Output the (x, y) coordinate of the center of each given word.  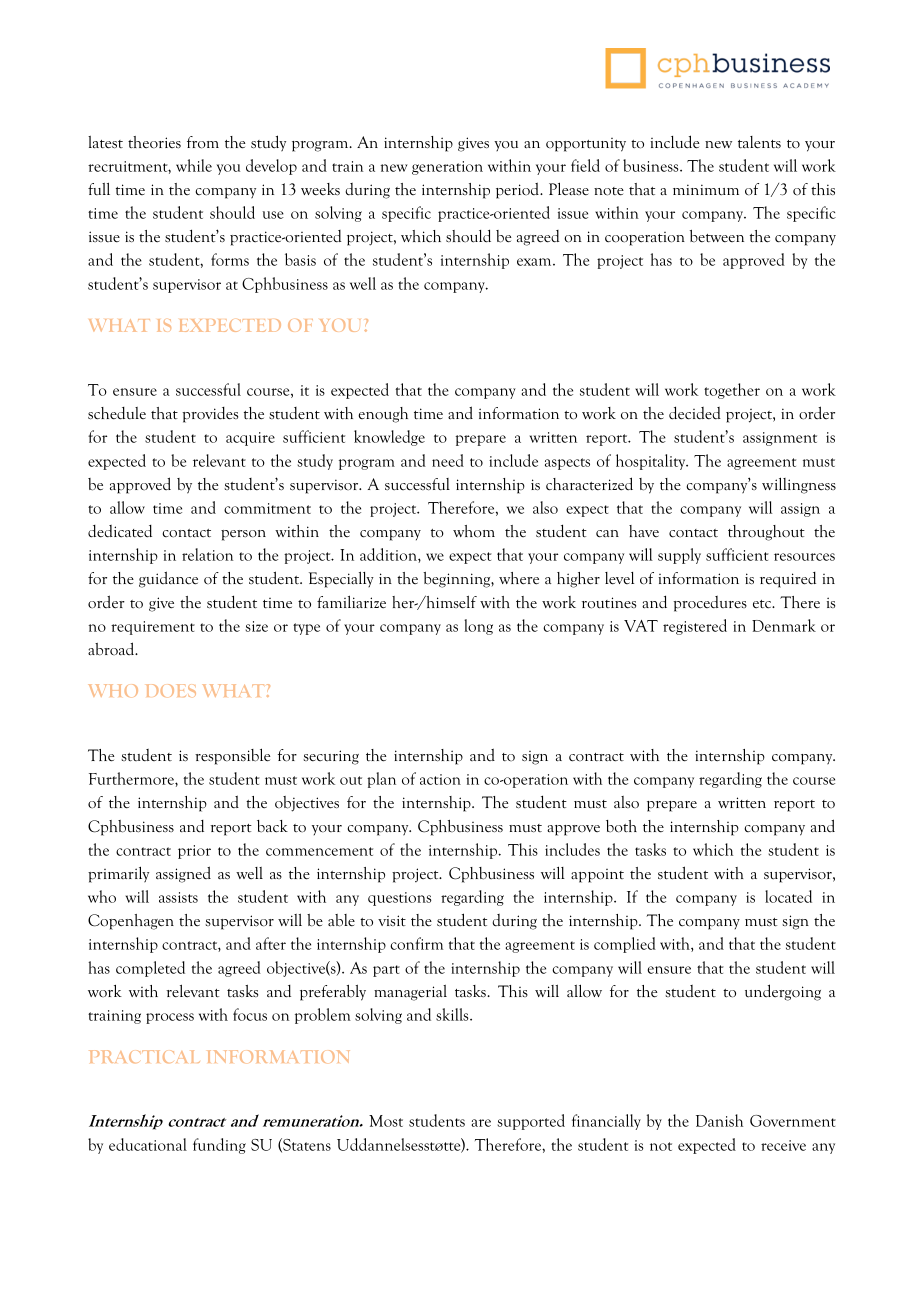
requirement (153, 628)
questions (400, 899)
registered (695, 627)
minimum (706, 190)
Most (386, 1121)
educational (148, 1144)
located (788, 896)
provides (210, 415)
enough (383, 415)
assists (178, 897)
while (194, 165)
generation (447, 168)
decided (695, 413)
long (478, 627)
